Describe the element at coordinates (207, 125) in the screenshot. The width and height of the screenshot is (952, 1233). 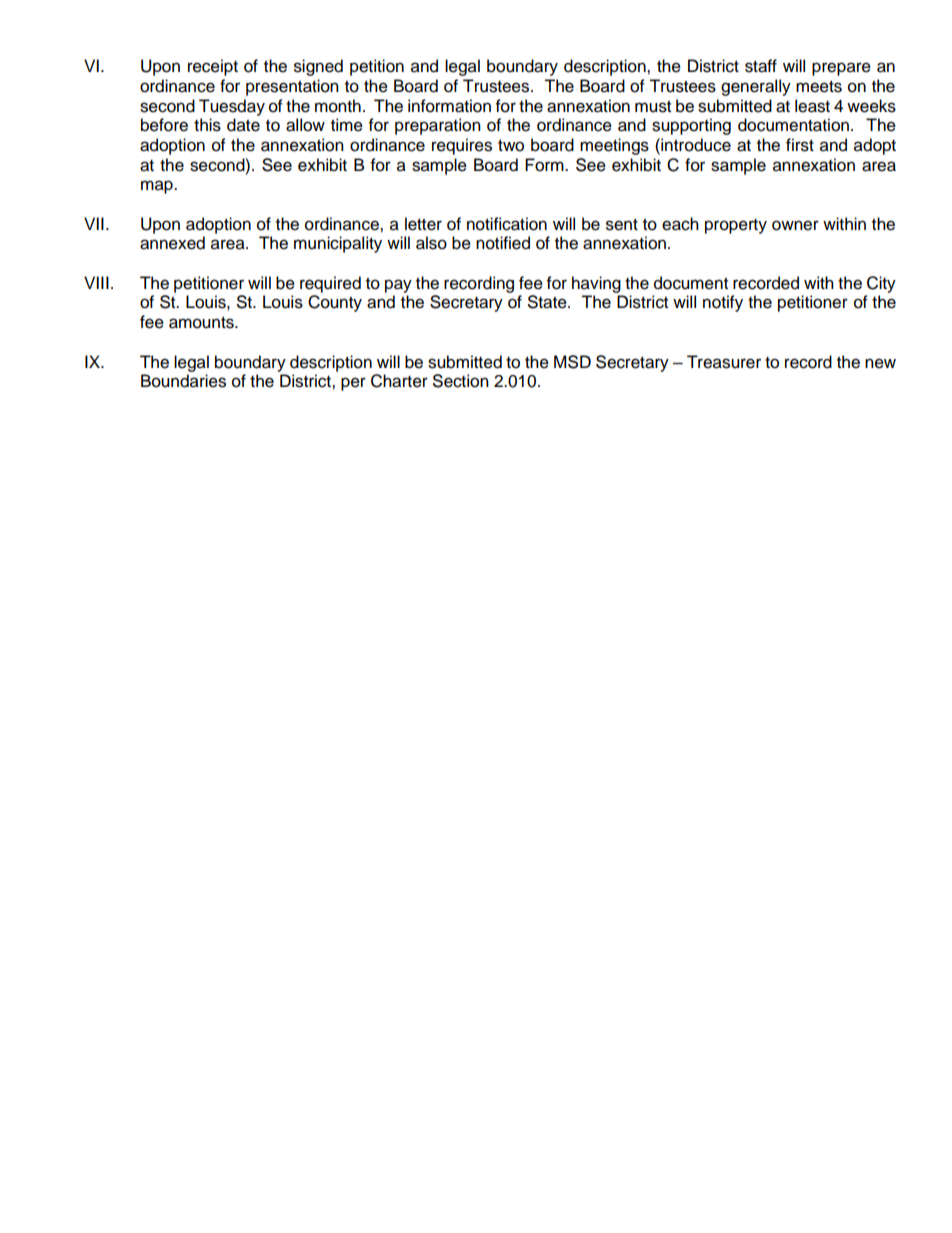
I see `this` at that location.
